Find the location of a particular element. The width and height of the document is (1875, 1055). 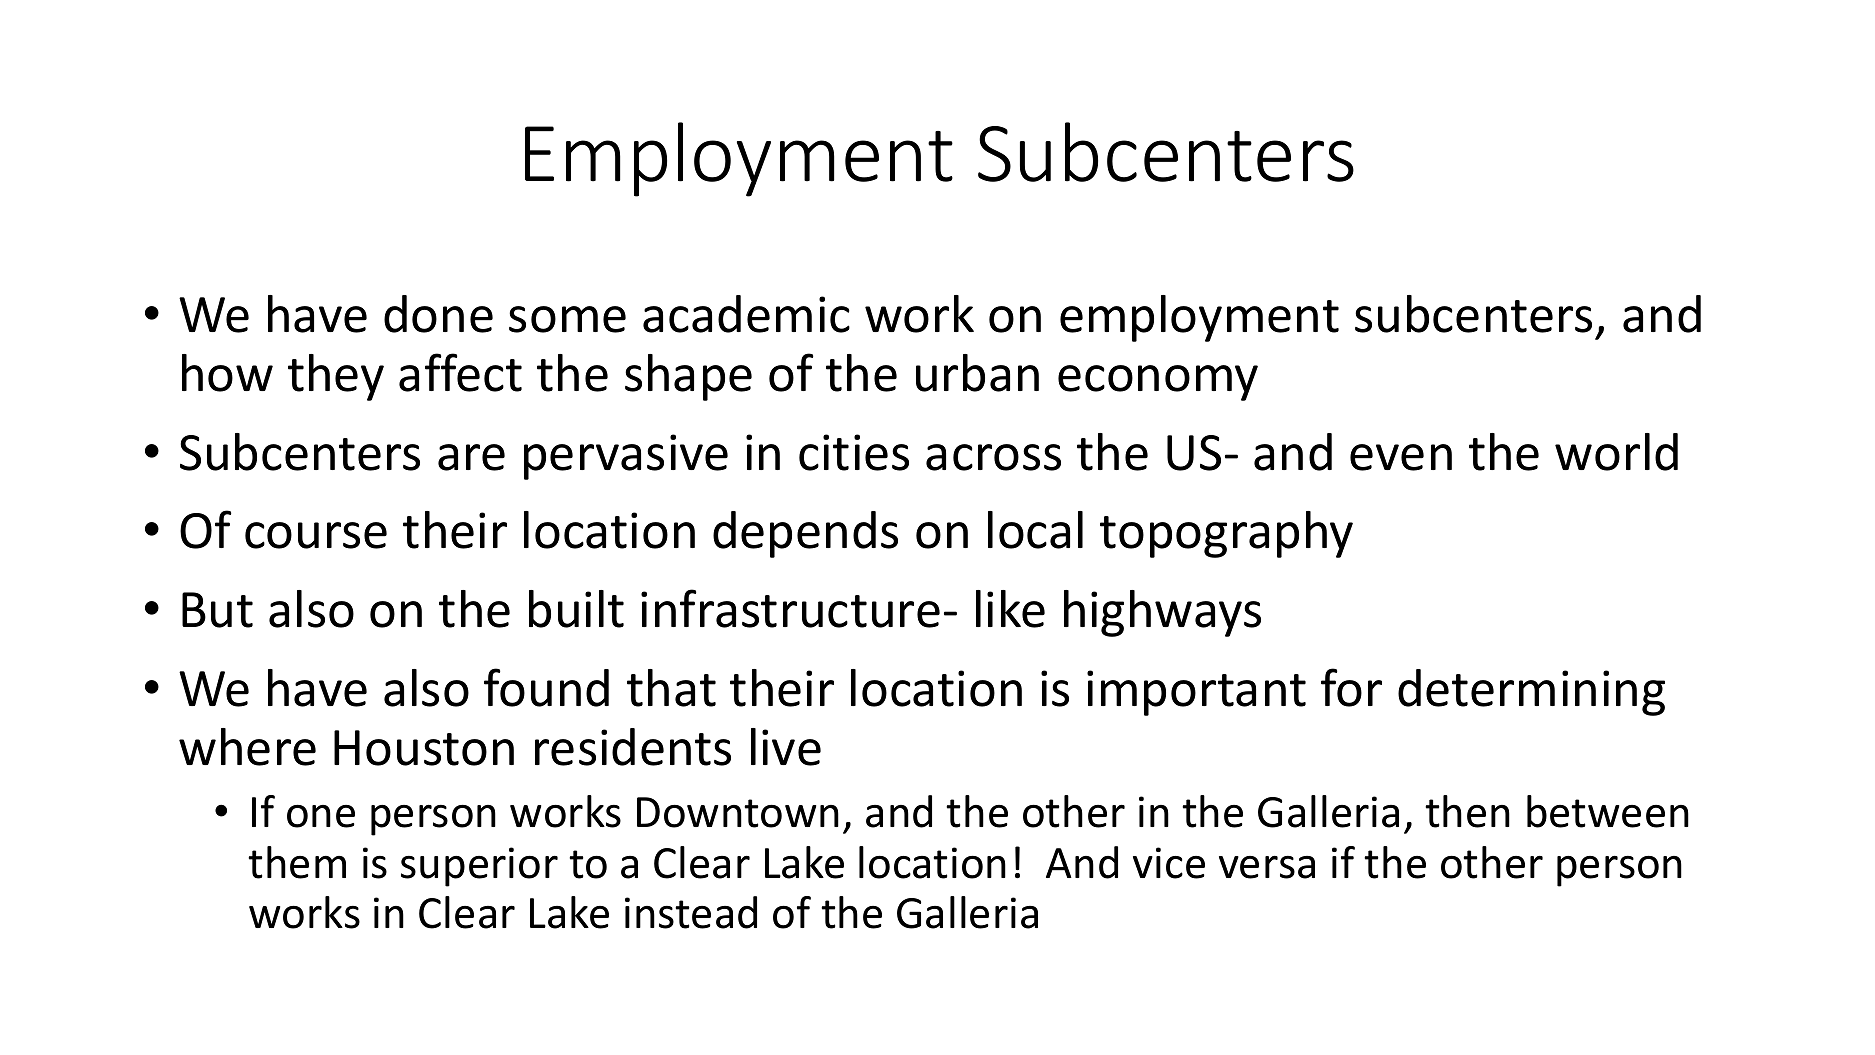

done is located at coordinates (438, 314).
